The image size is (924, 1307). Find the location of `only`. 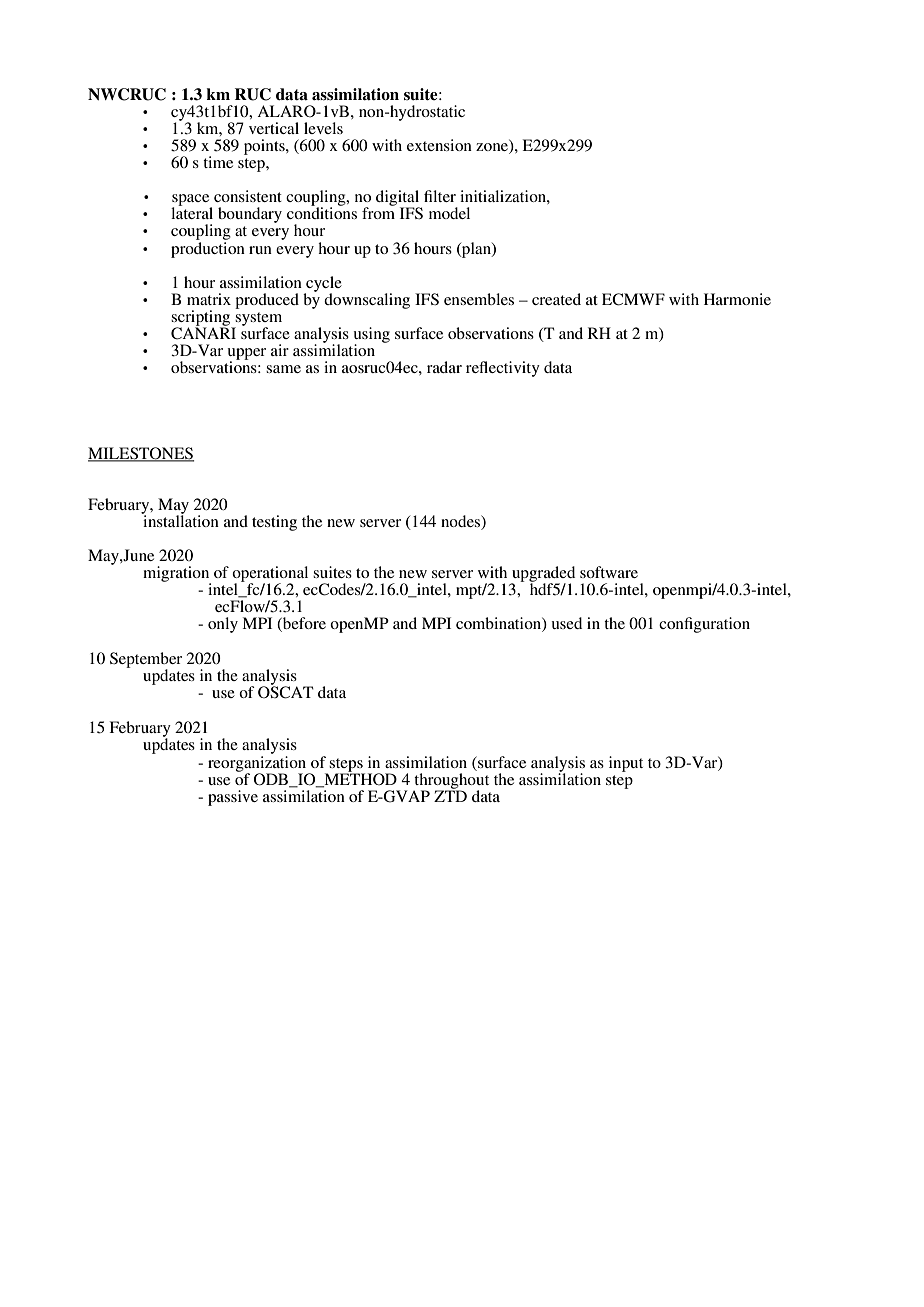

only is located at coordinates (223, 625).
